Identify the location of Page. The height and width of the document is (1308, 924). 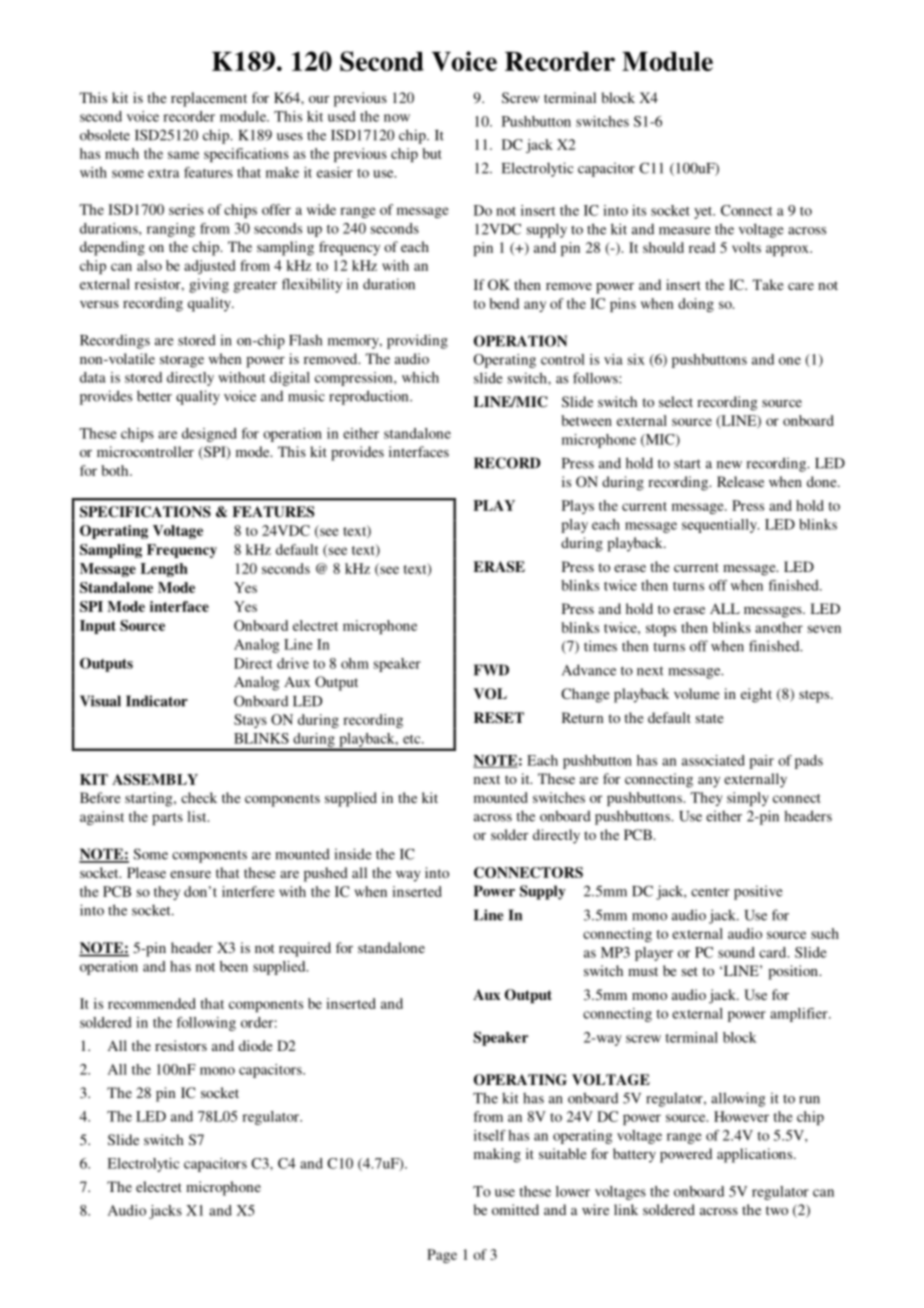
(442, 1256).
